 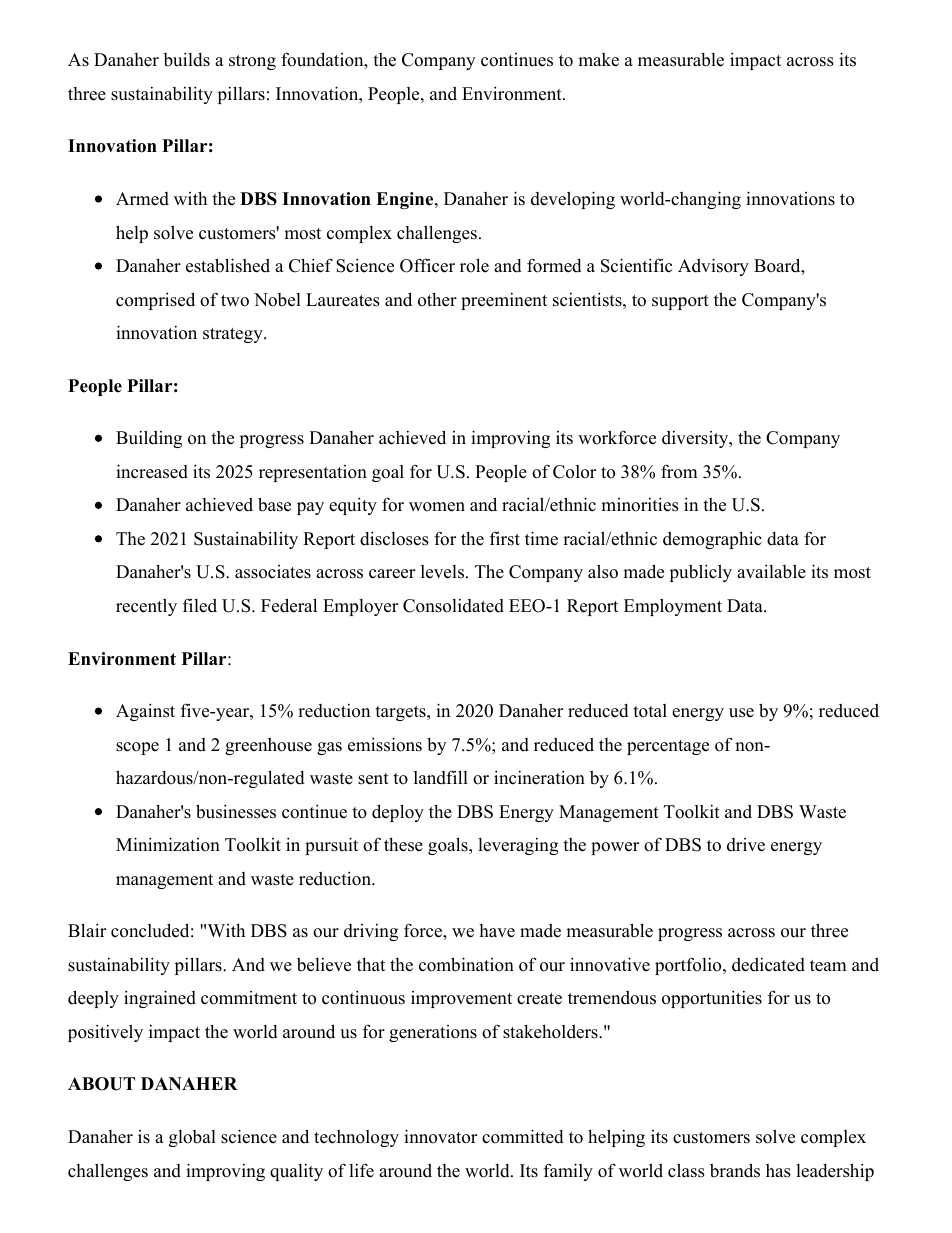 What do you see at coordinates (187, 59) in the screenshot?
I see `builds` at bounding box center [187, 59].
